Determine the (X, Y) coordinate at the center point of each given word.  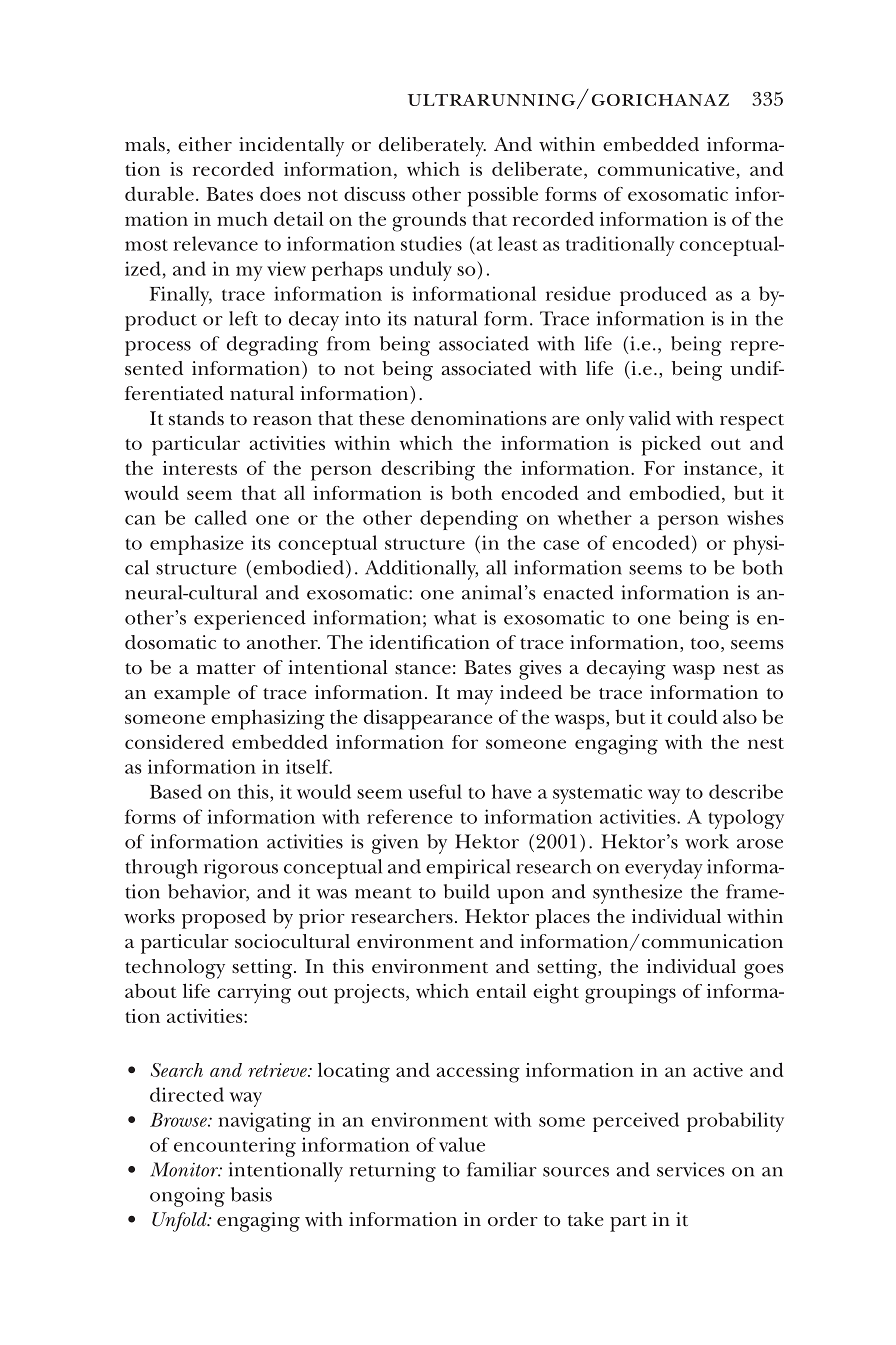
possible (502, 196)
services (691, 1169)
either (205, 144)
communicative (667, 170)
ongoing (187, 1197)
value (462, 1144)
